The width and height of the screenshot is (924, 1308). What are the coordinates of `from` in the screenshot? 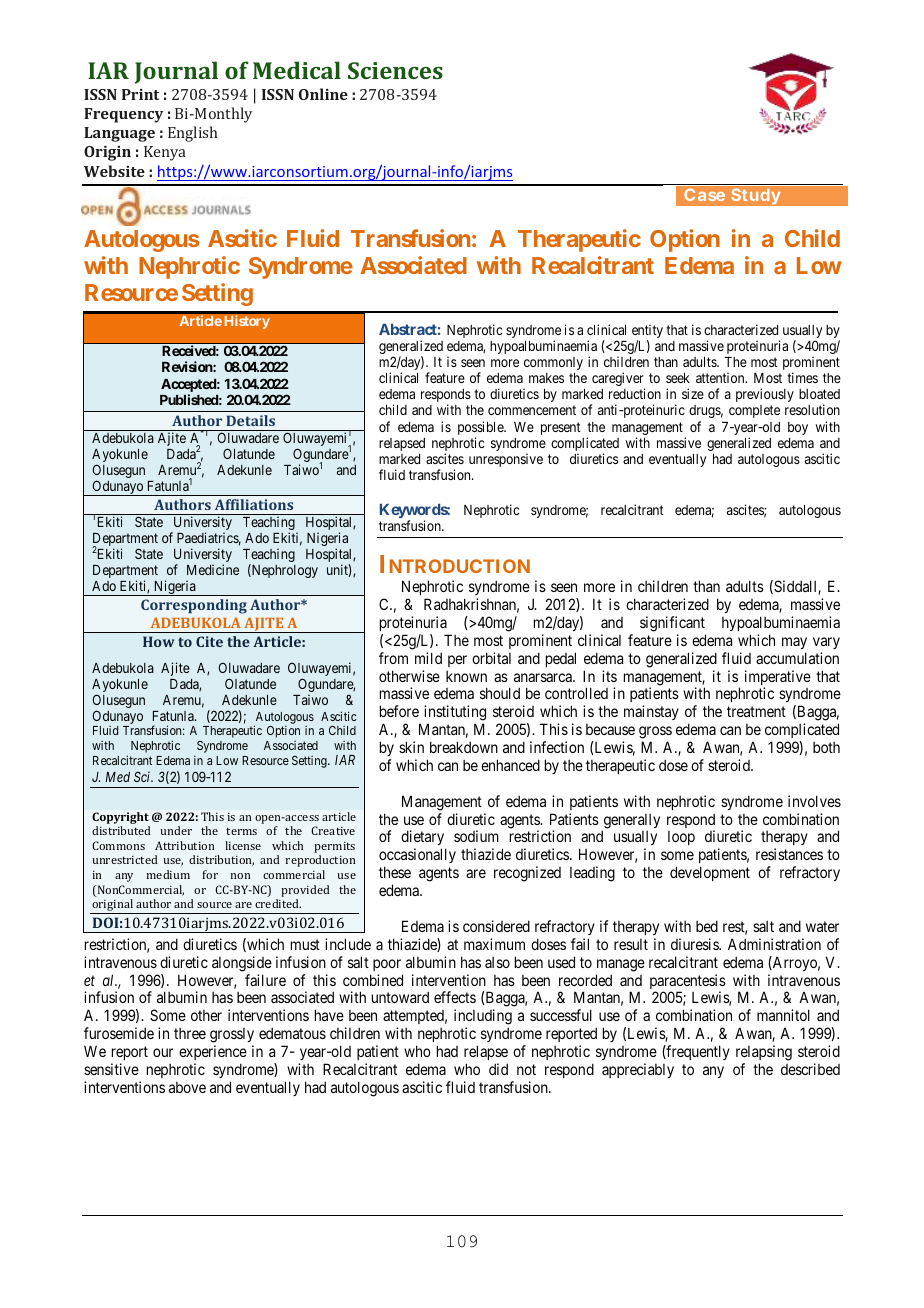 It's located at (393, 658).
